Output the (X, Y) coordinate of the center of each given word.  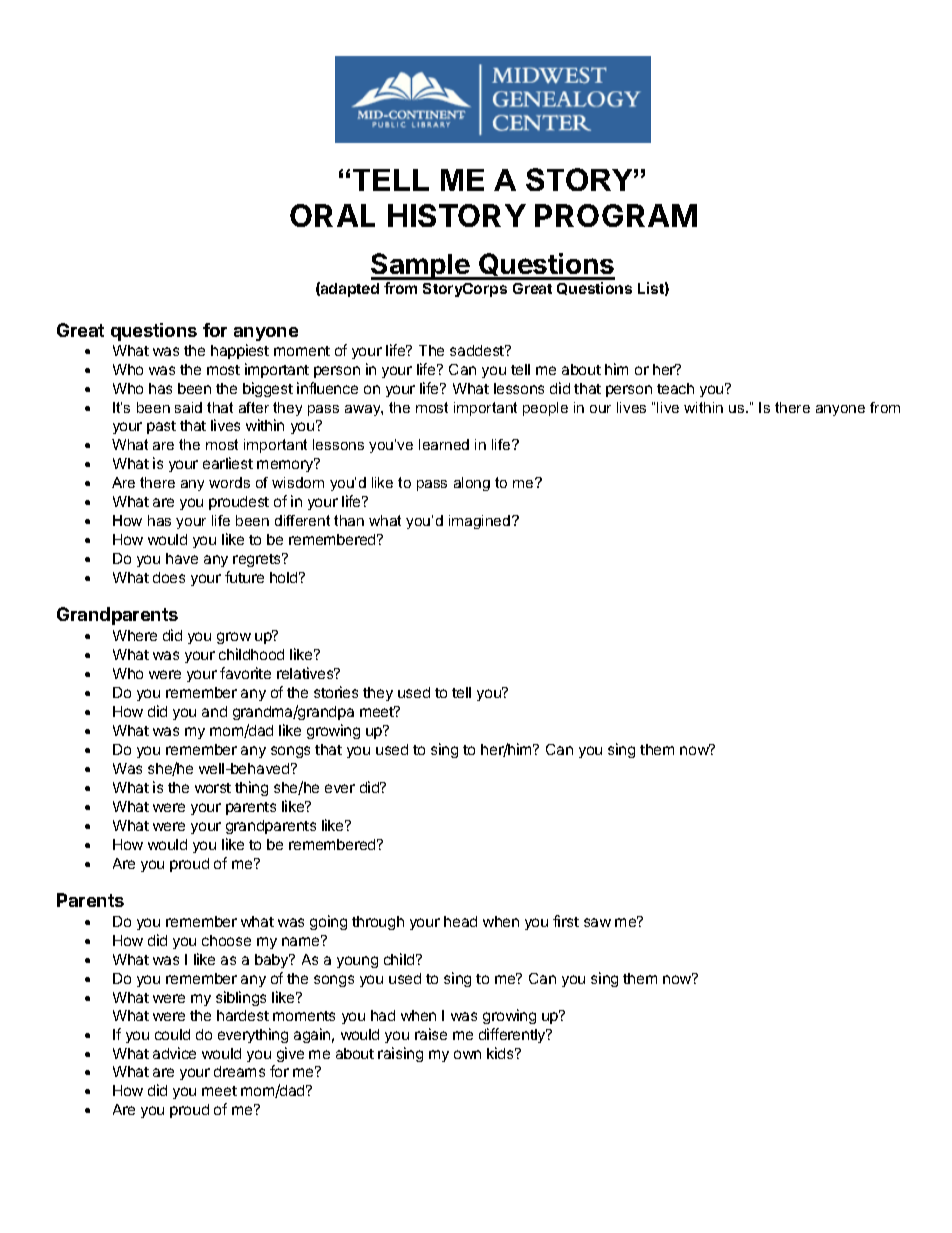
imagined (479, 522)
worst (213, 788)
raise (431, 1034)
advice (174, 1053)
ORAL (332, 215)
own (467, 1054)
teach (675, 388)
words (229, 482)
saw (597, 922)
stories (336, 692)
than (349, 520)
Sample (421, 266)
